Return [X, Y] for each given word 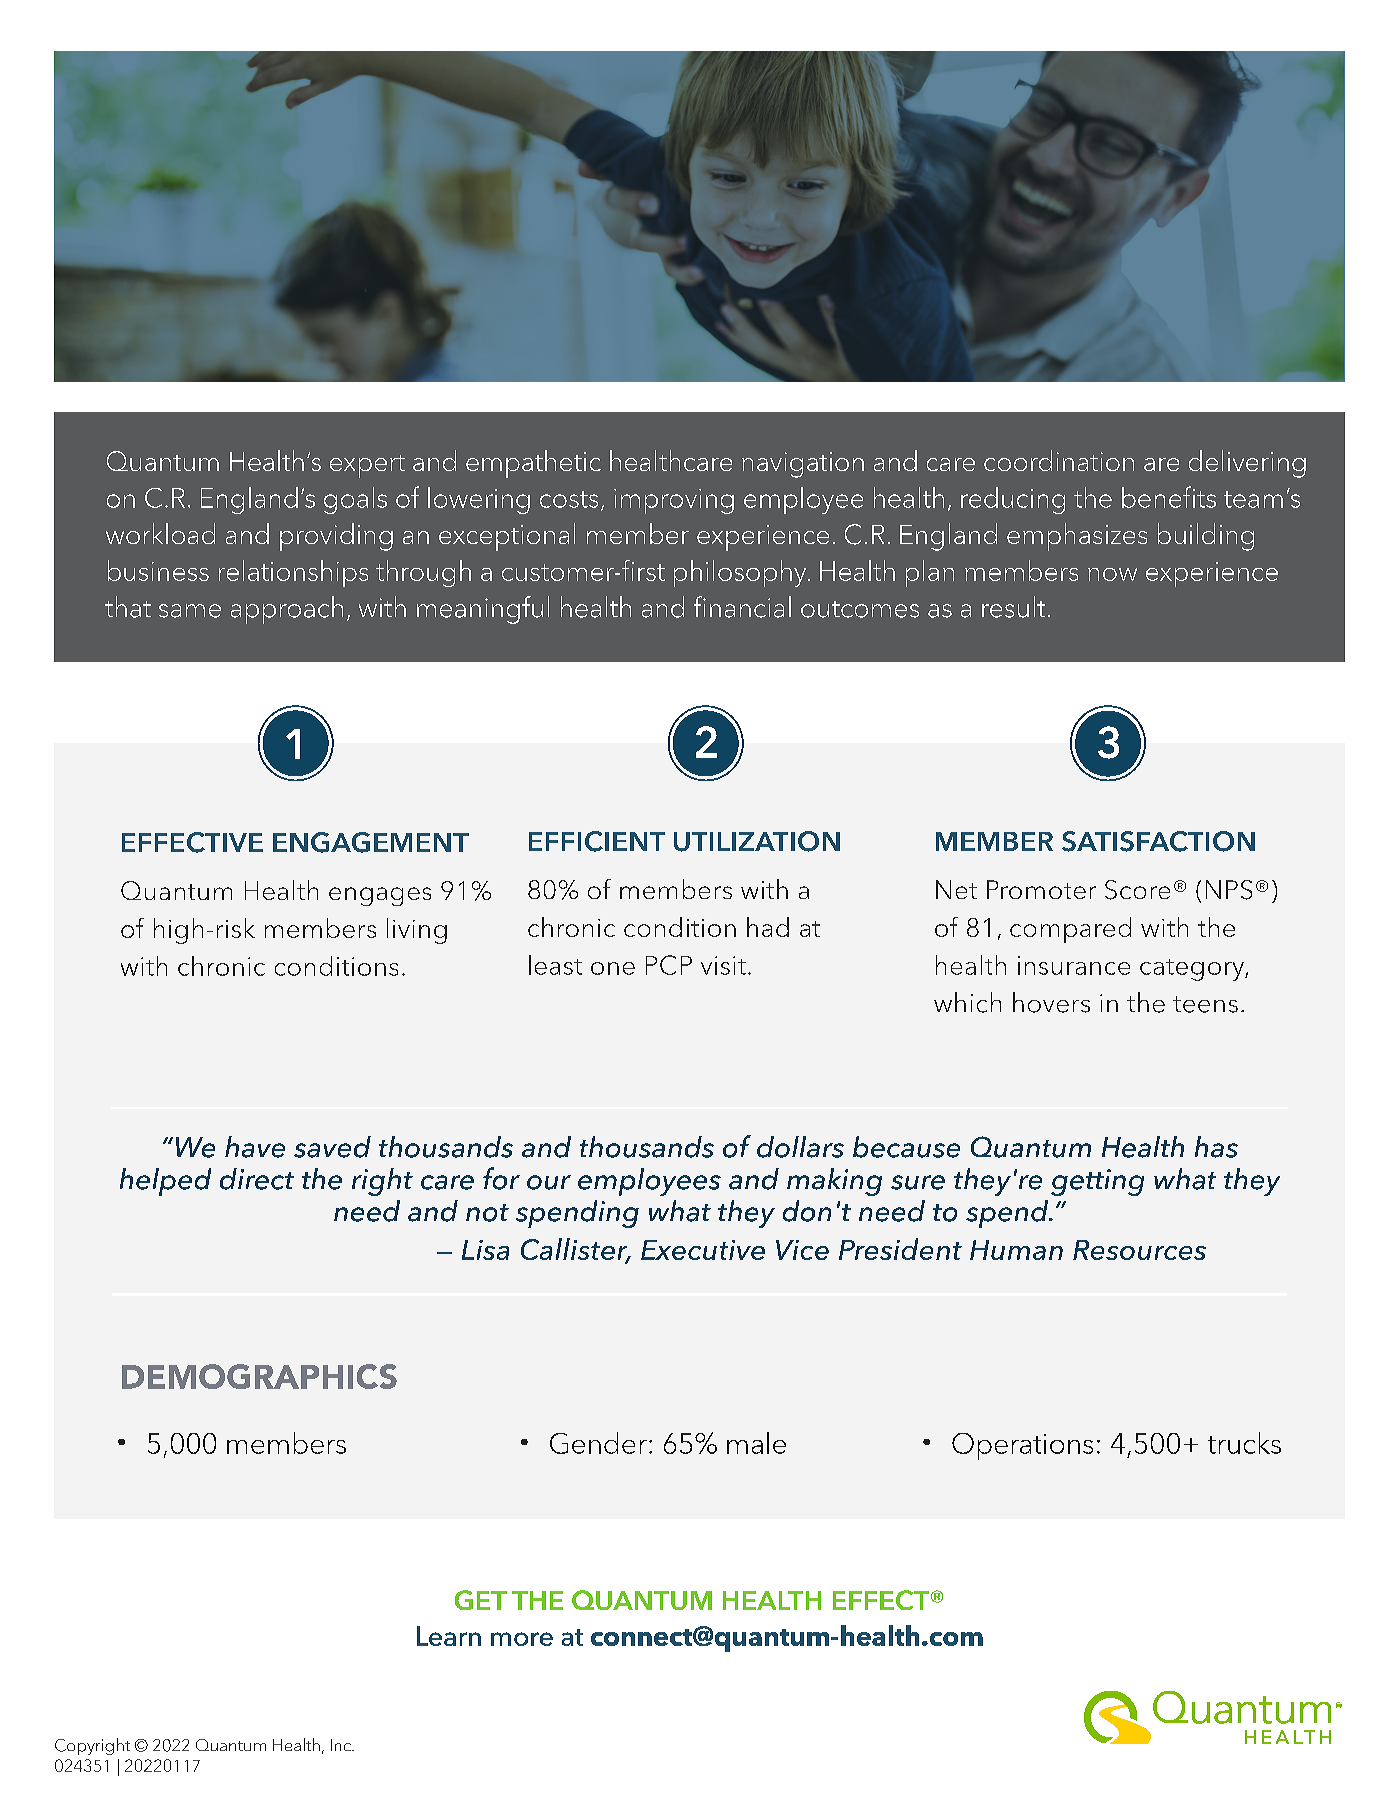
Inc [342, 1745]
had [768, 927]
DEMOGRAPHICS [259, 1376]
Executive [703, 1250]
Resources [1139, 1250]
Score [1137, 890]
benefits [1169, 497]
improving [674, 501]
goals [355, 500]
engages [380, 896]
